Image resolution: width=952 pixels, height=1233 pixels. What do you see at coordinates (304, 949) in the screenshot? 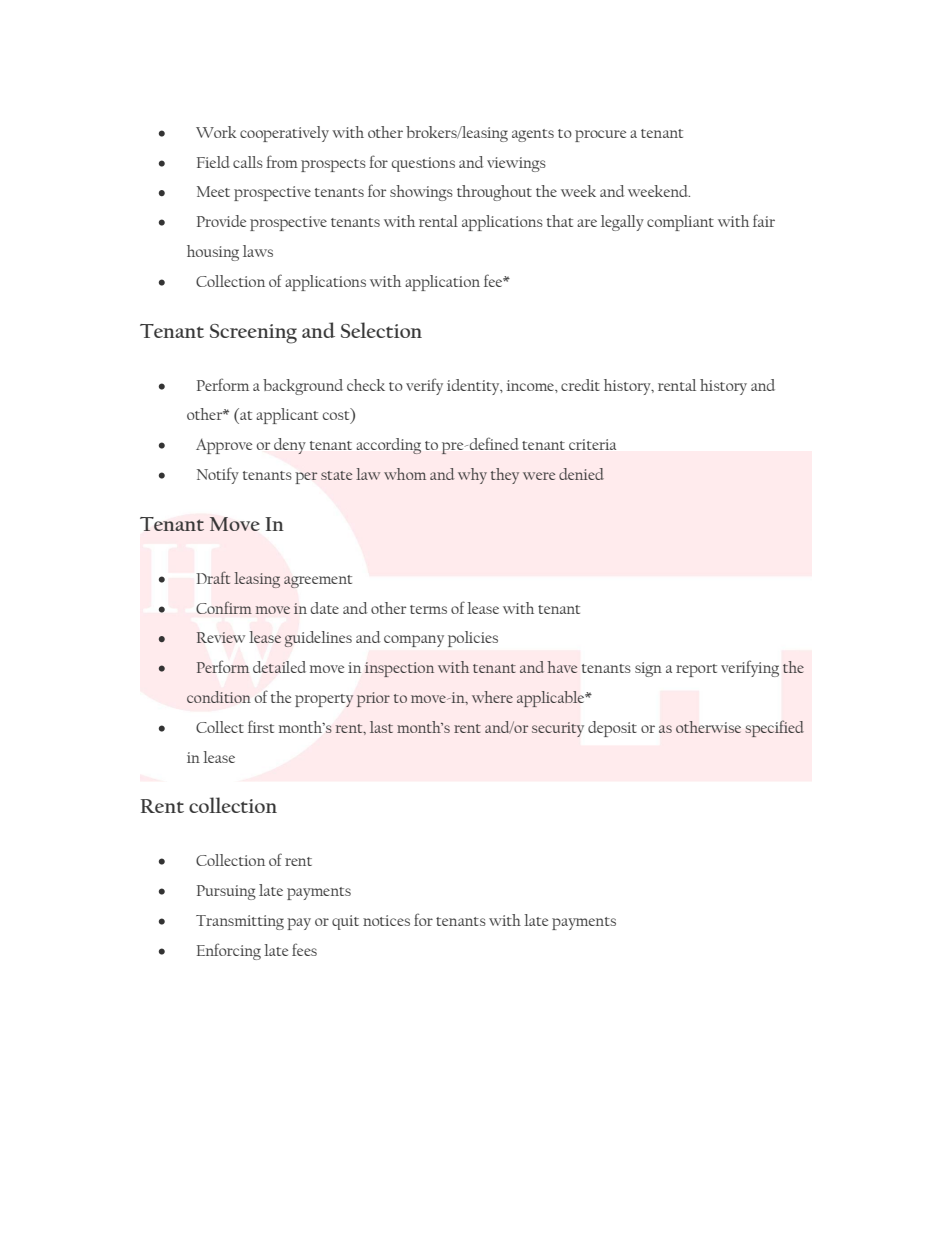
I see `fees` at bounding box center [304, 949].
